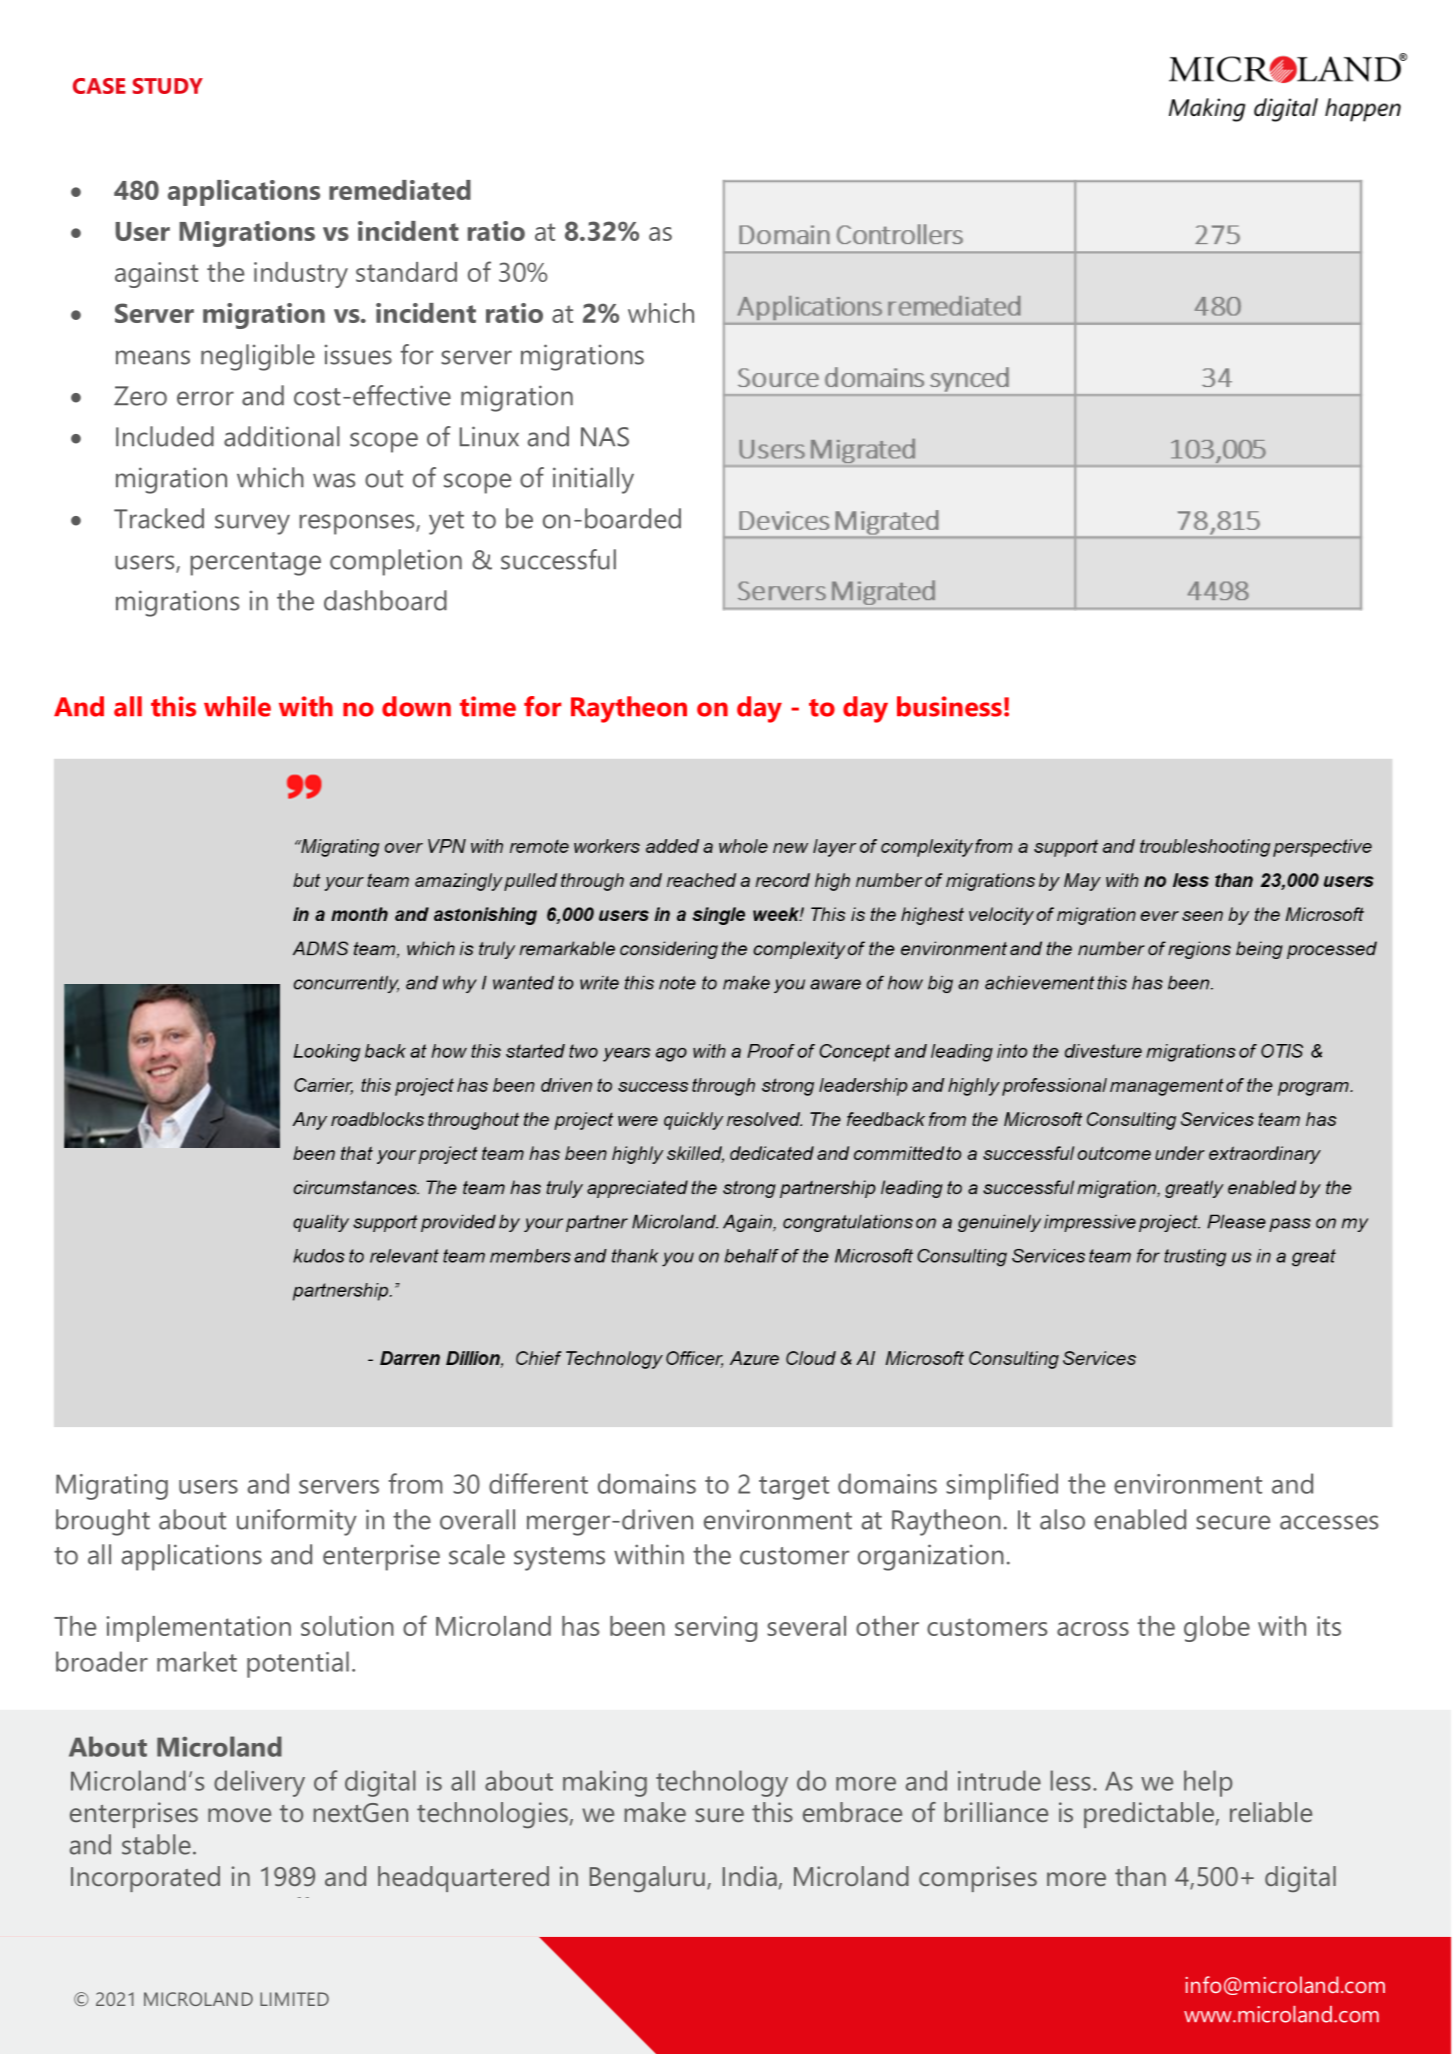 The height and width of the screenshot is (2054, 1453). I want to click on NAS, so click(605, 437).
